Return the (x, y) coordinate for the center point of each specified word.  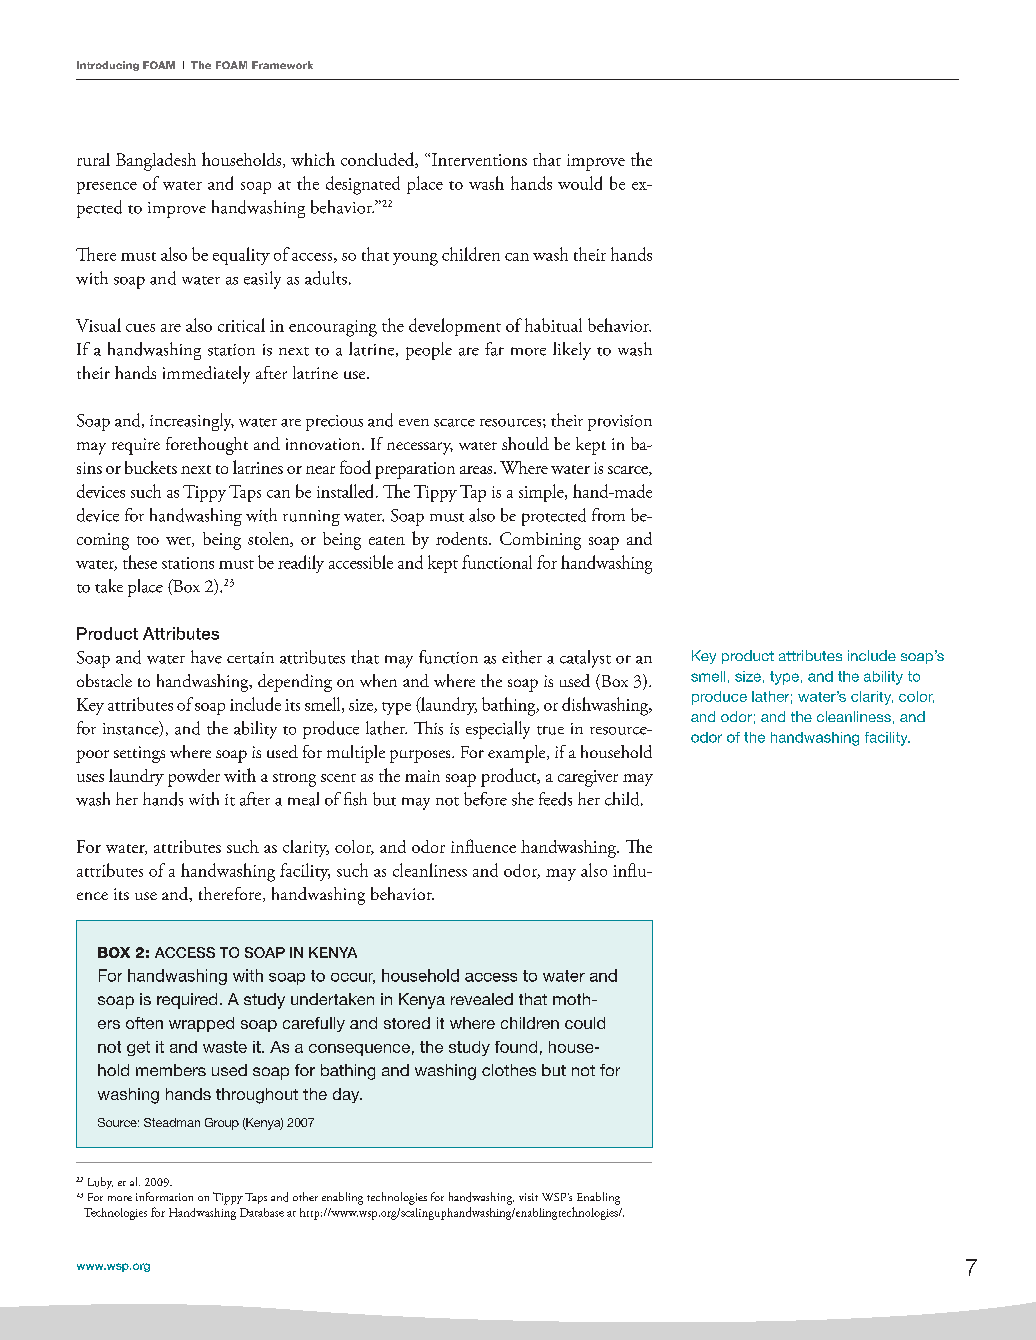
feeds (555, 799)
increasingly (192, 422)
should (525, 443)
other (305, 1196)
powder (194, 778)
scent (338, 778)
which (313, 159)
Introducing (108, 66)
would (580, 183)
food (355, 467)
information (164, 1196)
